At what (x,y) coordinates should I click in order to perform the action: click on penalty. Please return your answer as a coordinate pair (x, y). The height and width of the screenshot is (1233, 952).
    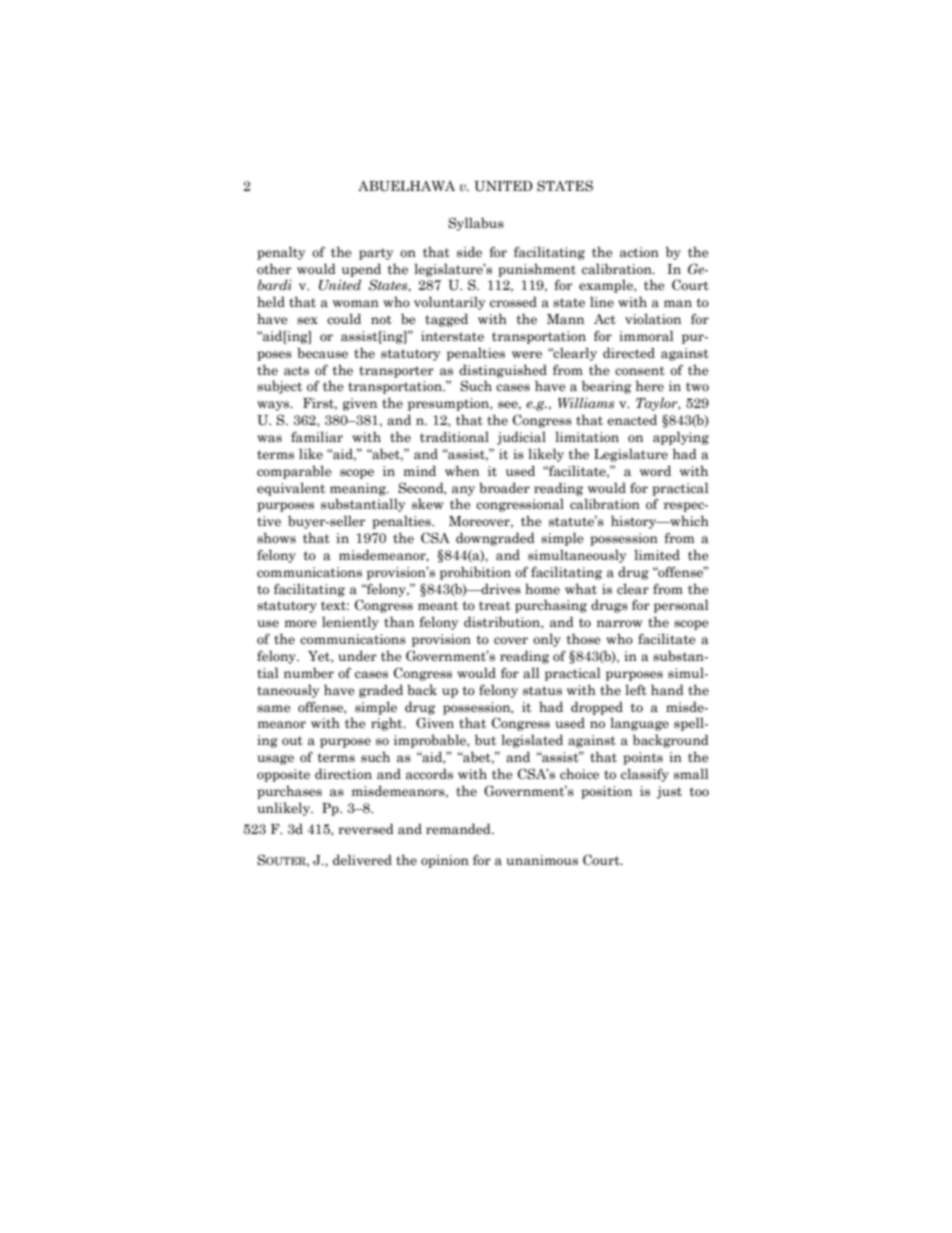
    Looking at the image, I should click on (281, 253).
